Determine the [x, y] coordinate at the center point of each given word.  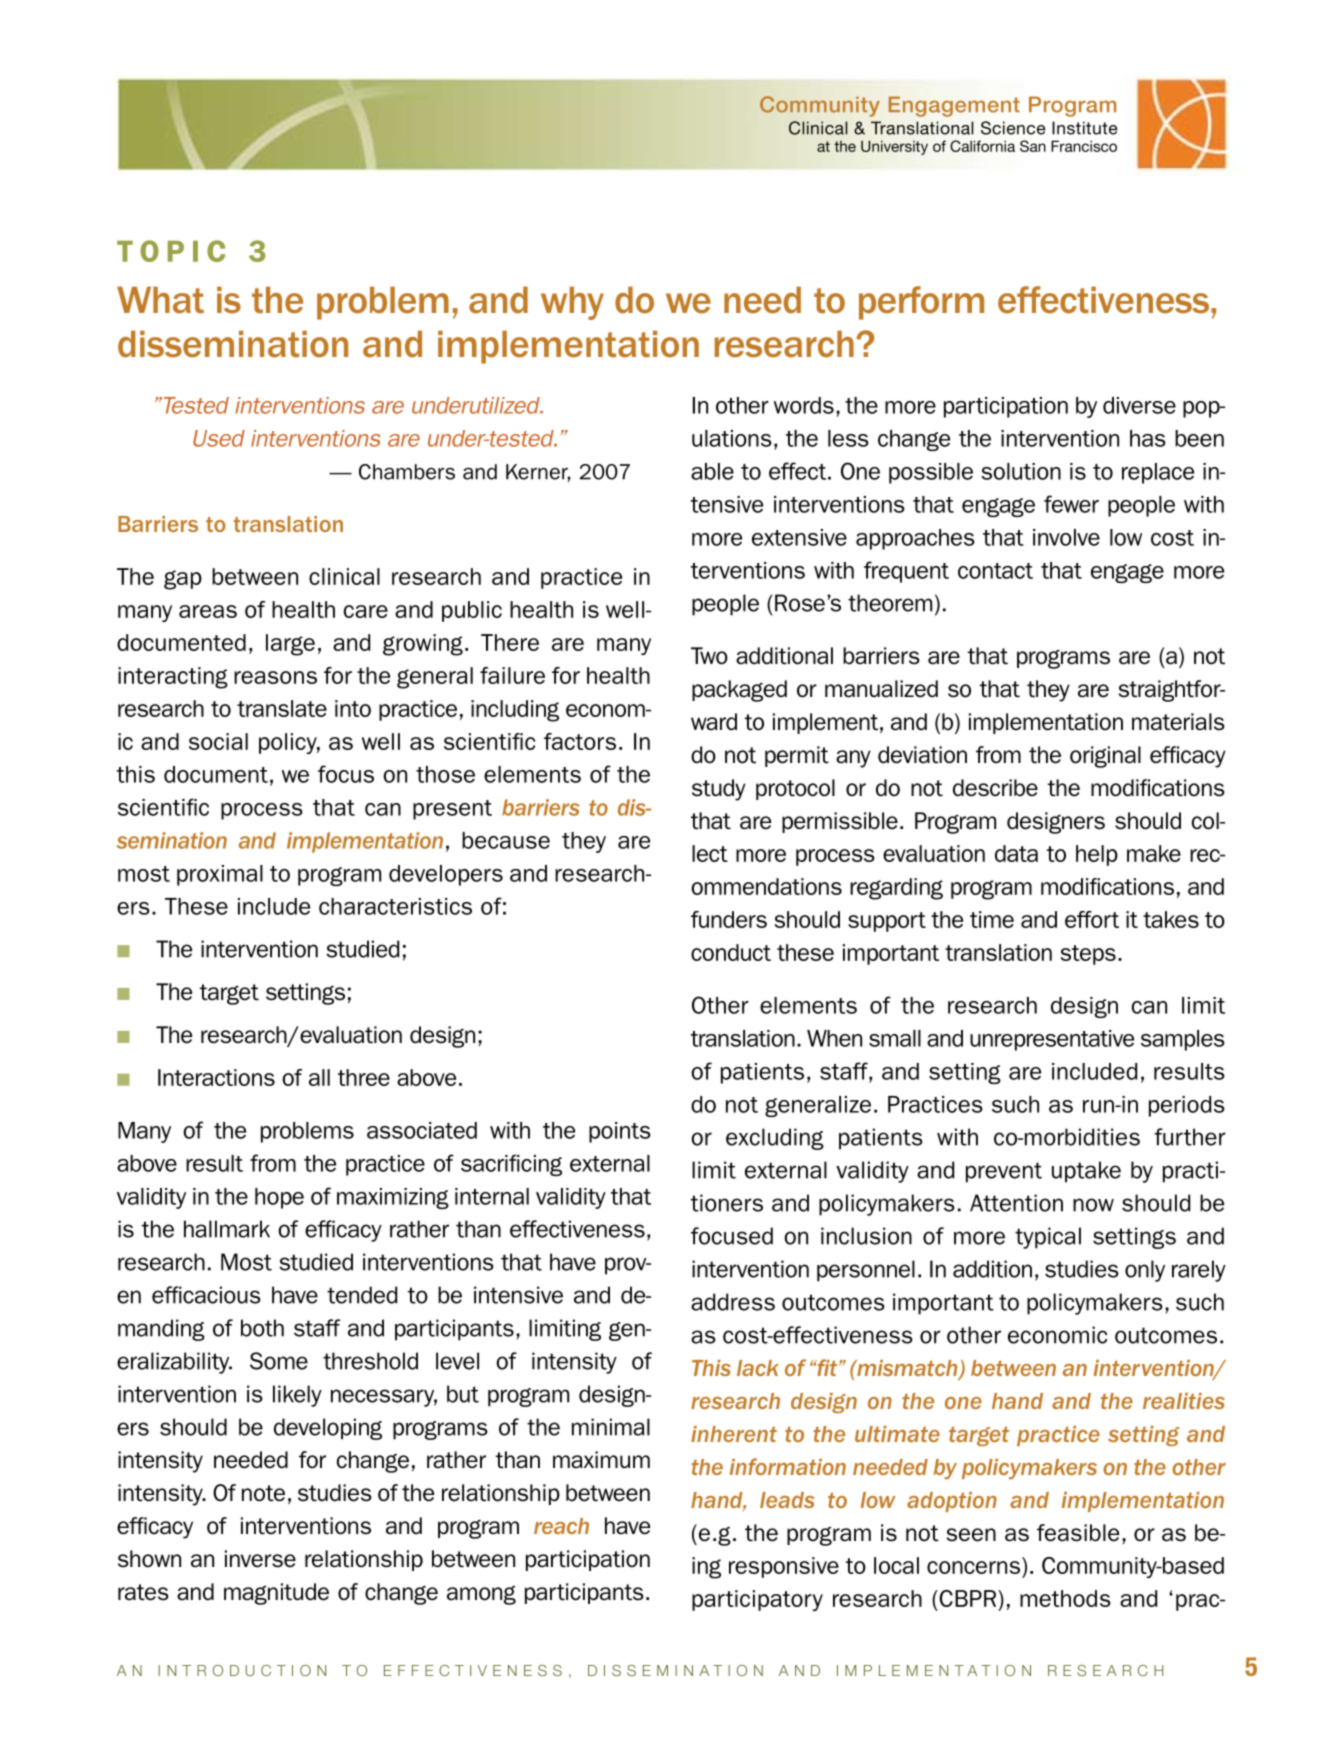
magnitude [276, 1594]
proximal [220, 875]
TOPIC [171, 251]
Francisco [1084, 146]
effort [1092, 919]
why [572, 303]
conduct [731, 952]
